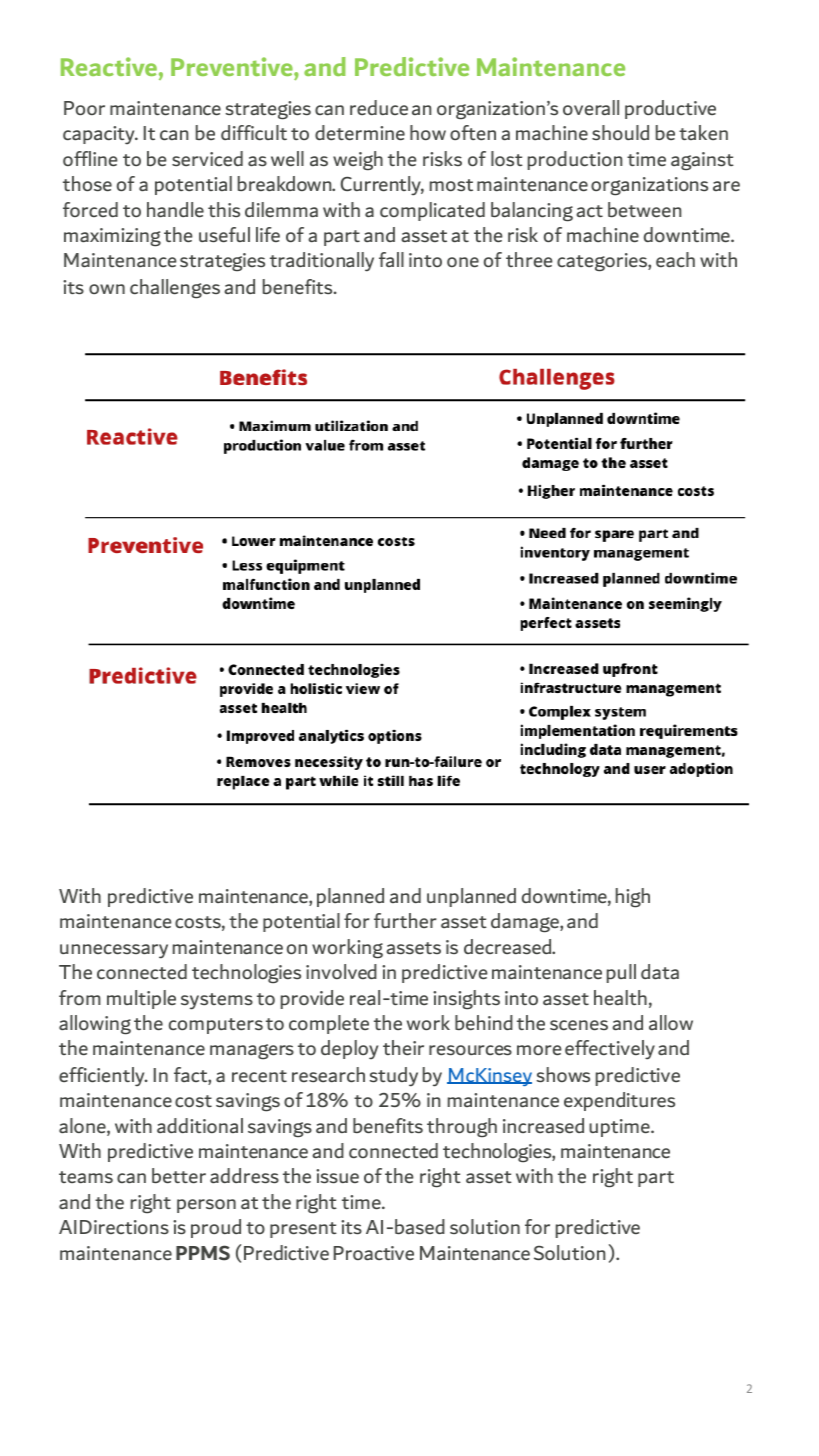  I want to click on further, so click(405, 920).
